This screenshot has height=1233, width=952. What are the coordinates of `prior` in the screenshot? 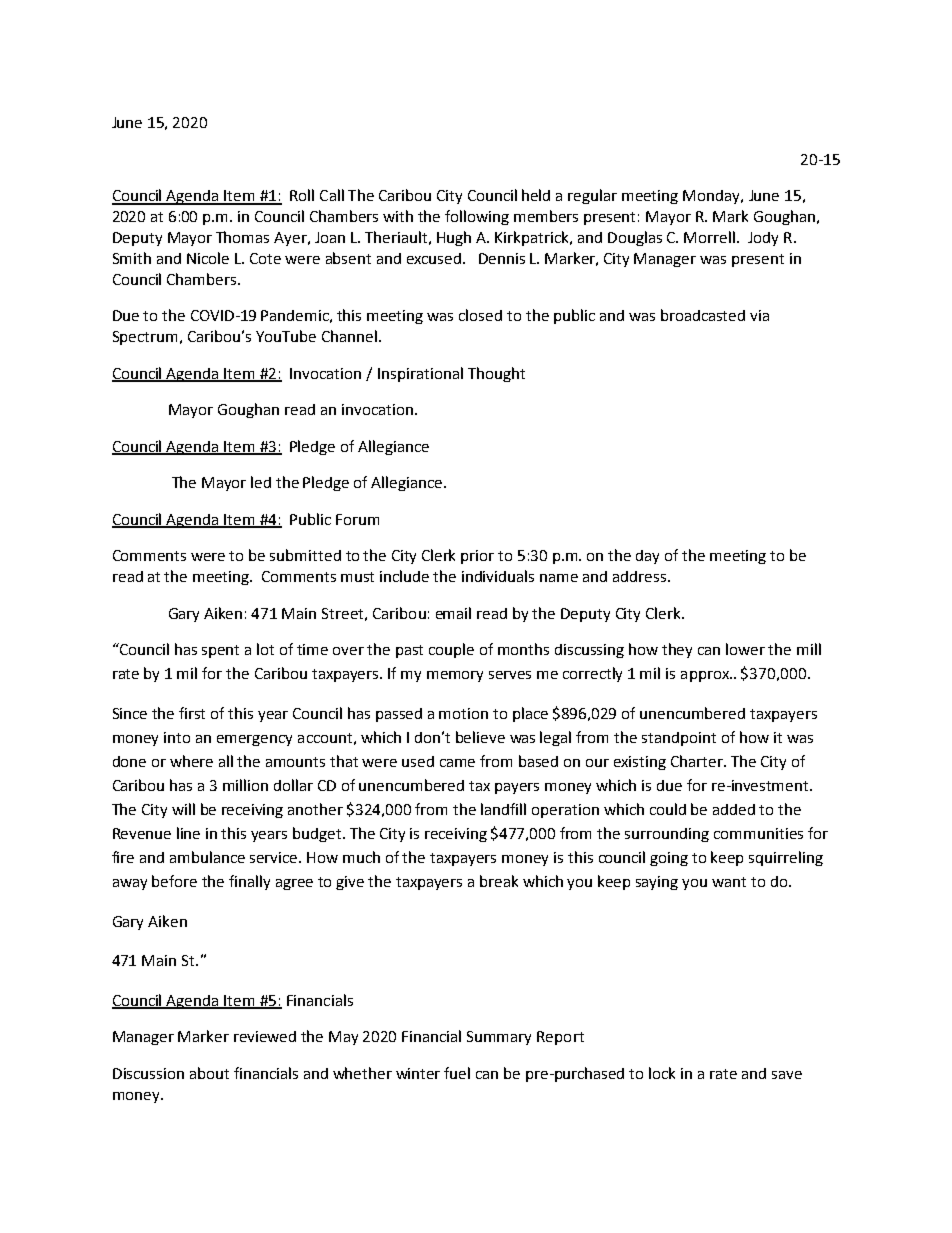 It's located at (477, 557).
